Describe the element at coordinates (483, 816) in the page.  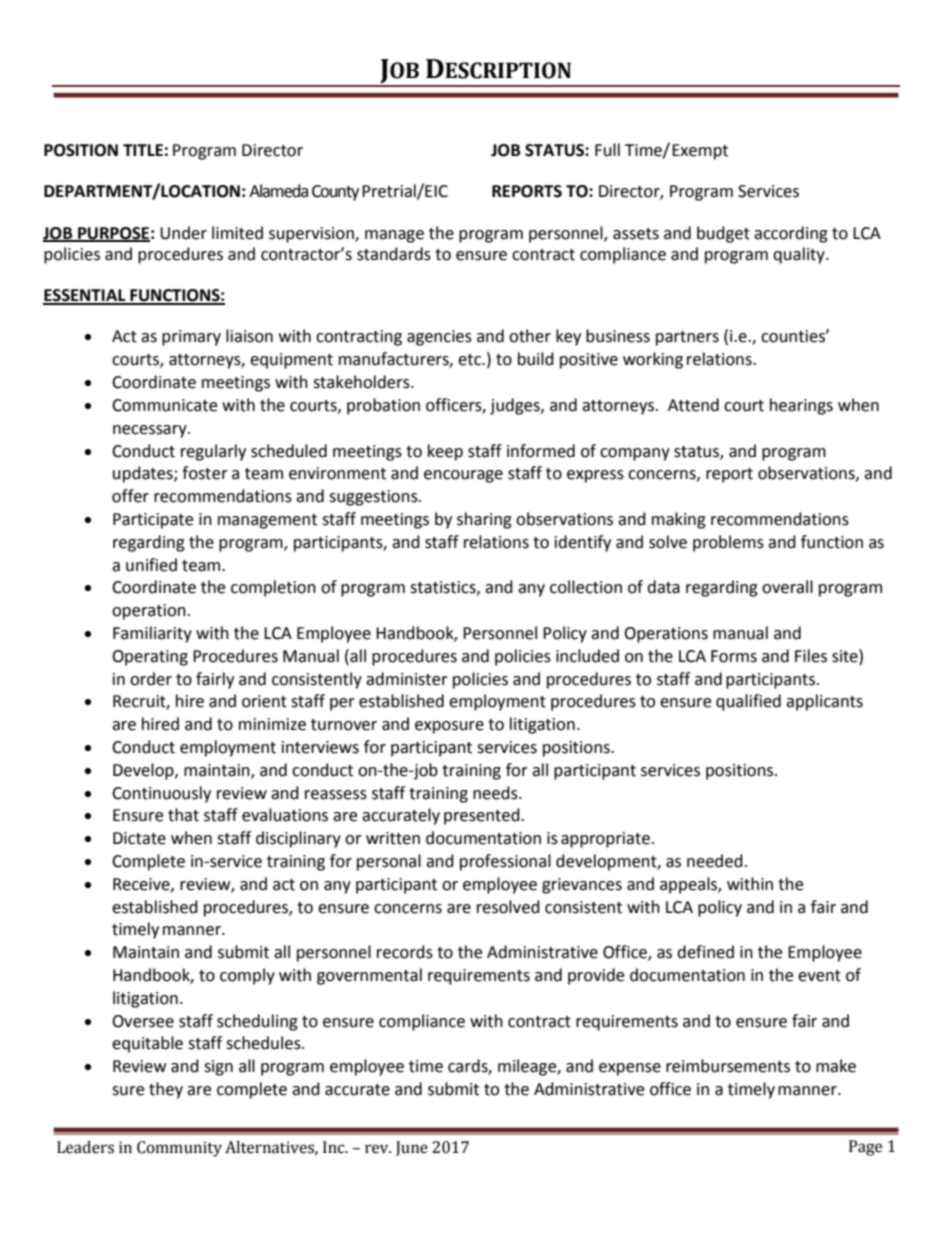
I see `presented` at that location.
